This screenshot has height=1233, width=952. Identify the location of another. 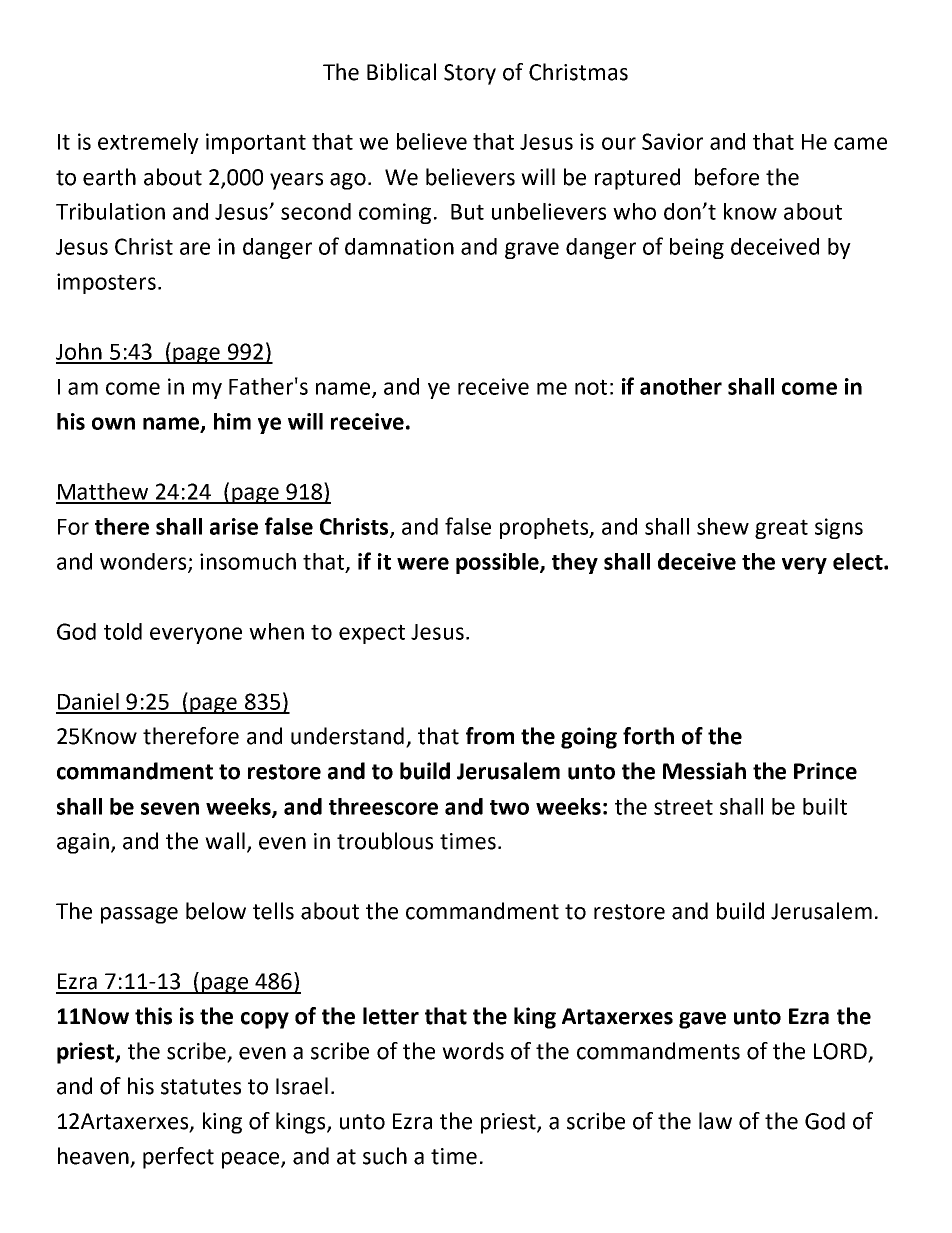
(681, 386).
